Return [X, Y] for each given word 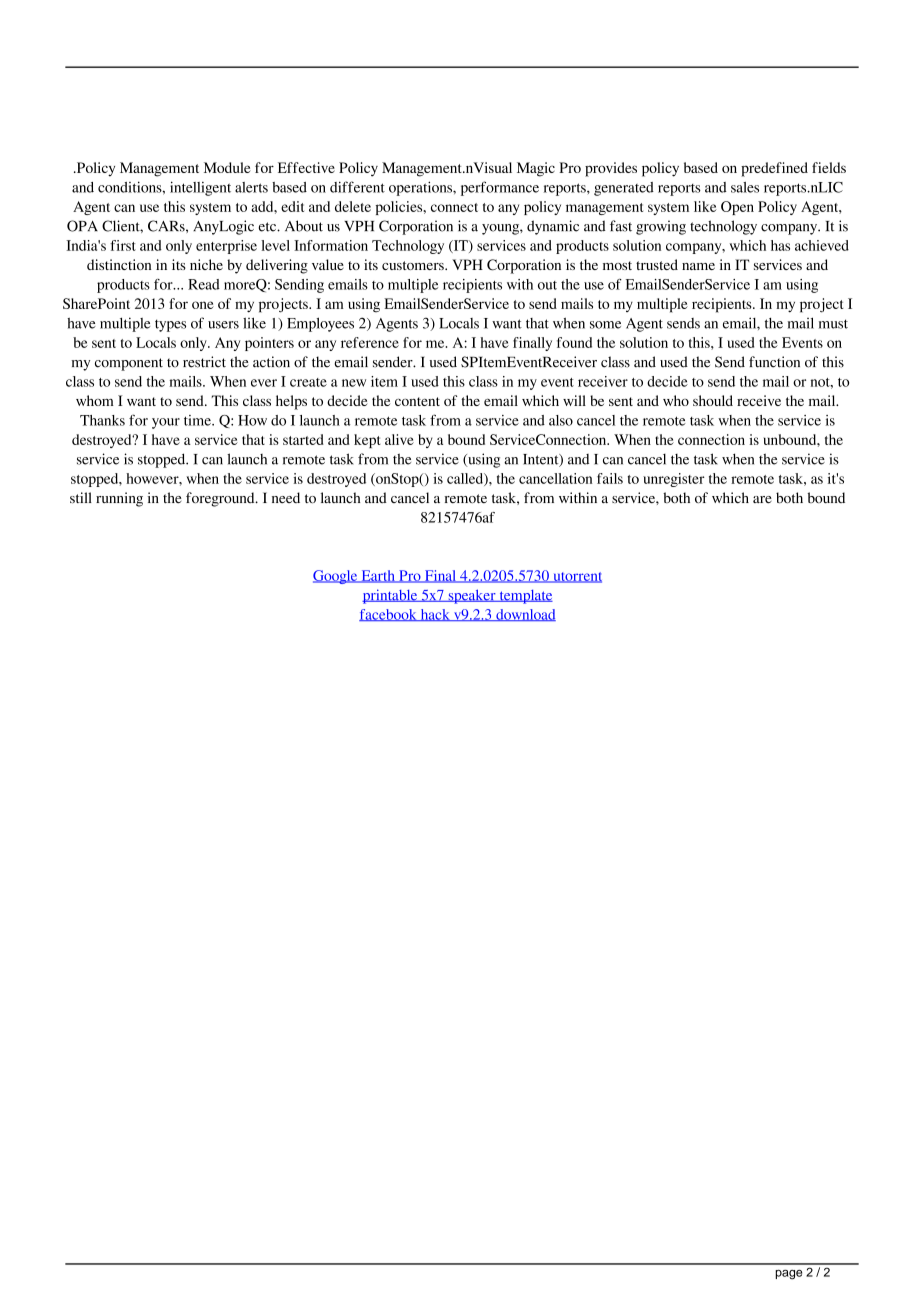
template [525, 597]
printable [391, 596]
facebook [389, 615]
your [166, 423]
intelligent [200, 188]
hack [435, 615]
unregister [674, 480]
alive [399, 439]
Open [737, 208]
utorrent [576, 577]
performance [500, 188]
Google [336, 577]
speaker [472, 596]
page [788, 1275]
